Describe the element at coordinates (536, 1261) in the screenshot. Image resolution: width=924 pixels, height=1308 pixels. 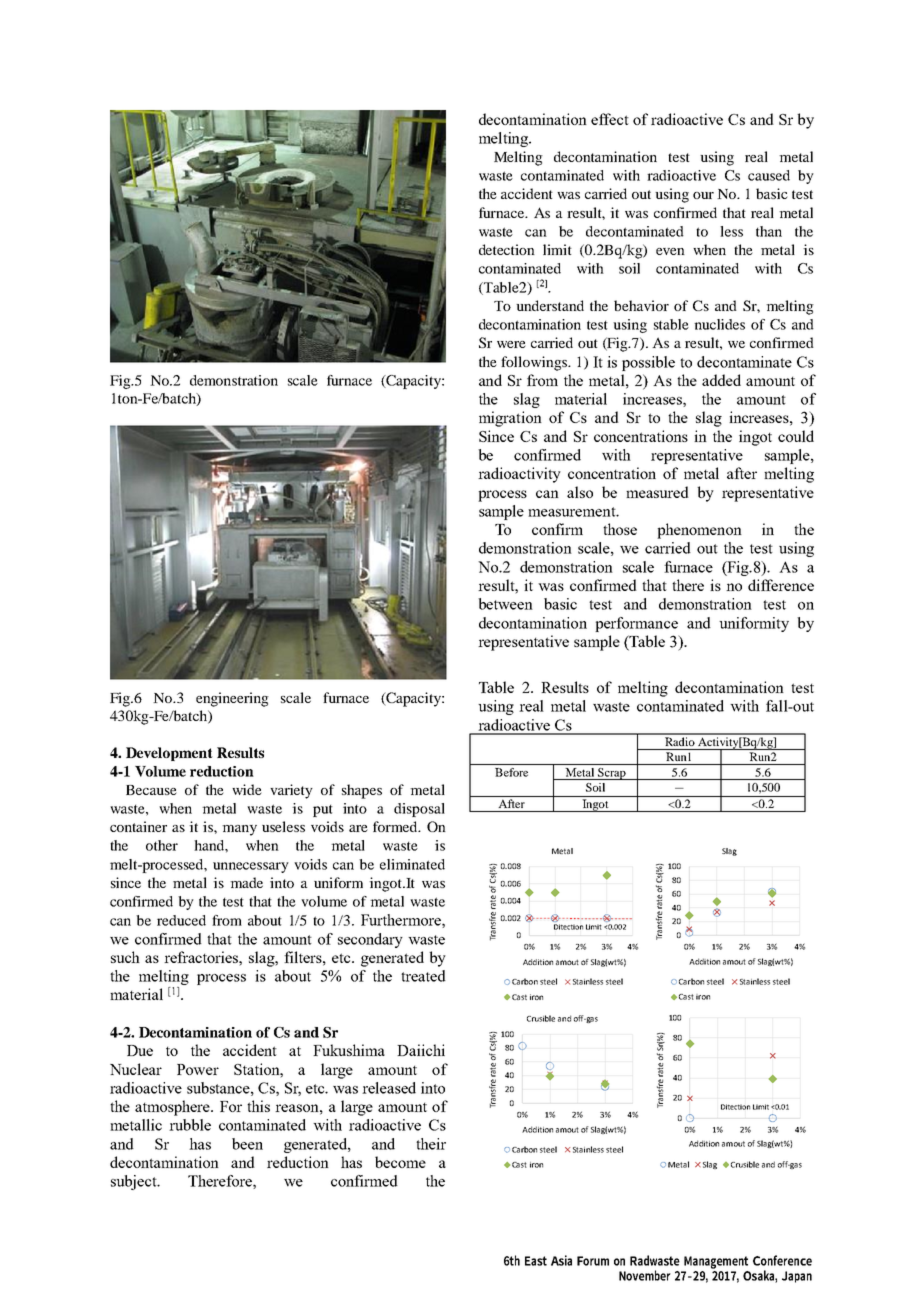
I see `East` at that location.
